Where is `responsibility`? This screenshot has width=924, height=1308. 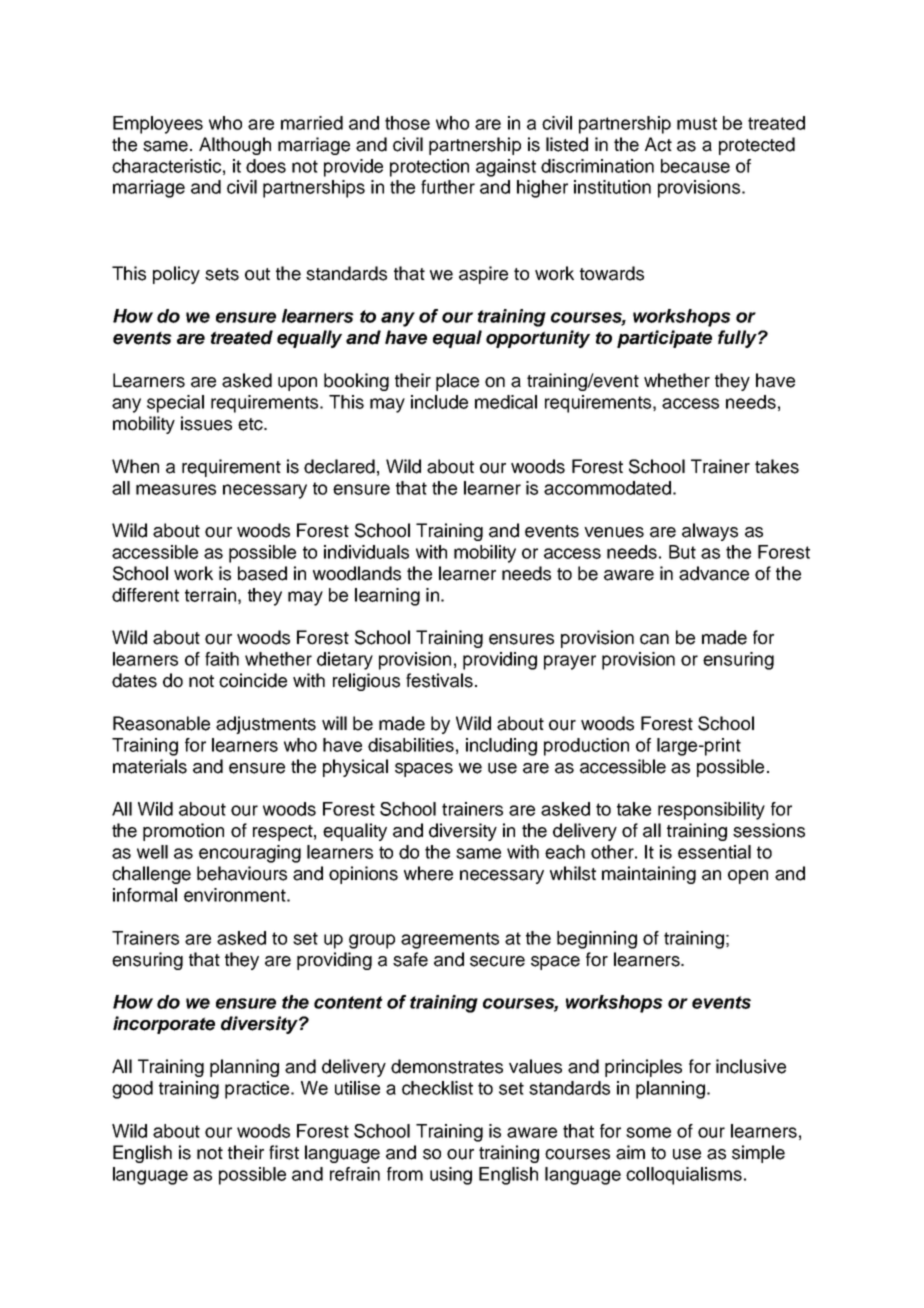
responsibility is located at coordinates (711, 811).
